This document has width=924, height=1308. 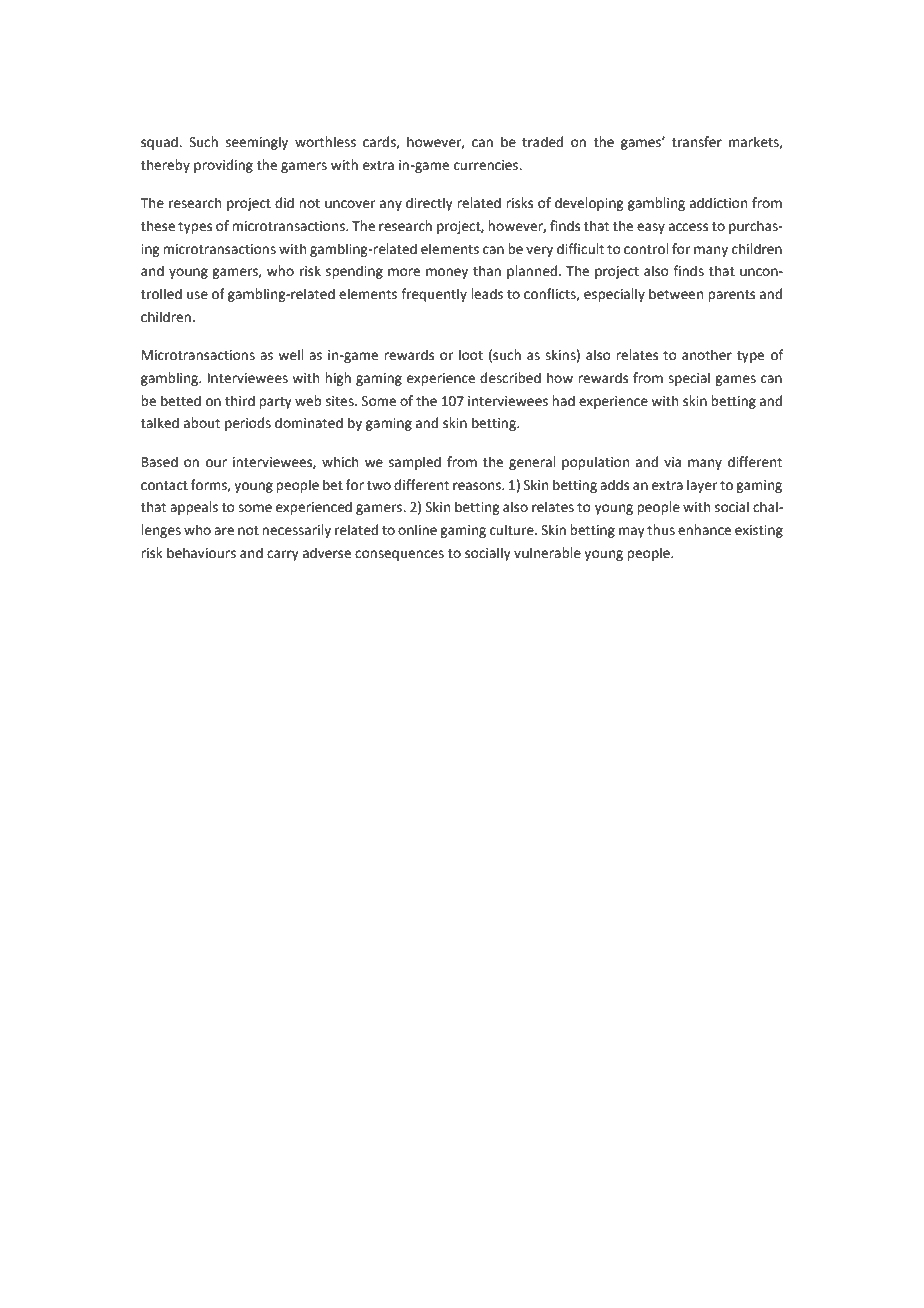 I want to click on these, so click(x=158, y=226).
